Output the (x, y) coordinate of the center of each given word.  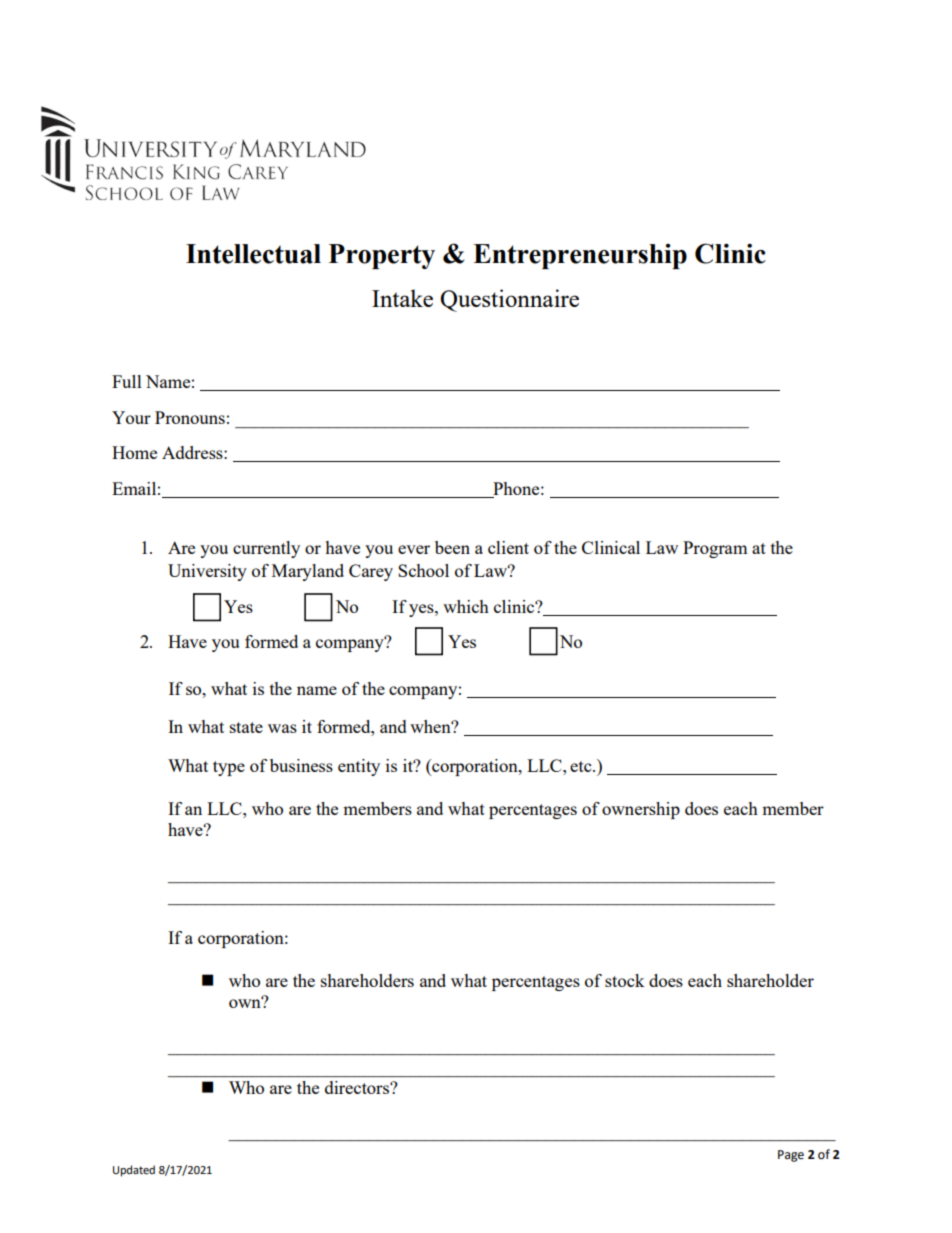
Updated (134, 1171)
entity (359, 767)
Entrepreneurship (580, 256)
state (246, 727)
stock (625, 980)
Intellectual (253, 254)
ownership (641, 810)
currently (266, 549)
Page (791, 1156)
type (229, 768)
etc (582, 766)
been (452, 547)
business (301, 765)
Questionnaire (509, 300)
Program (715, 549)
